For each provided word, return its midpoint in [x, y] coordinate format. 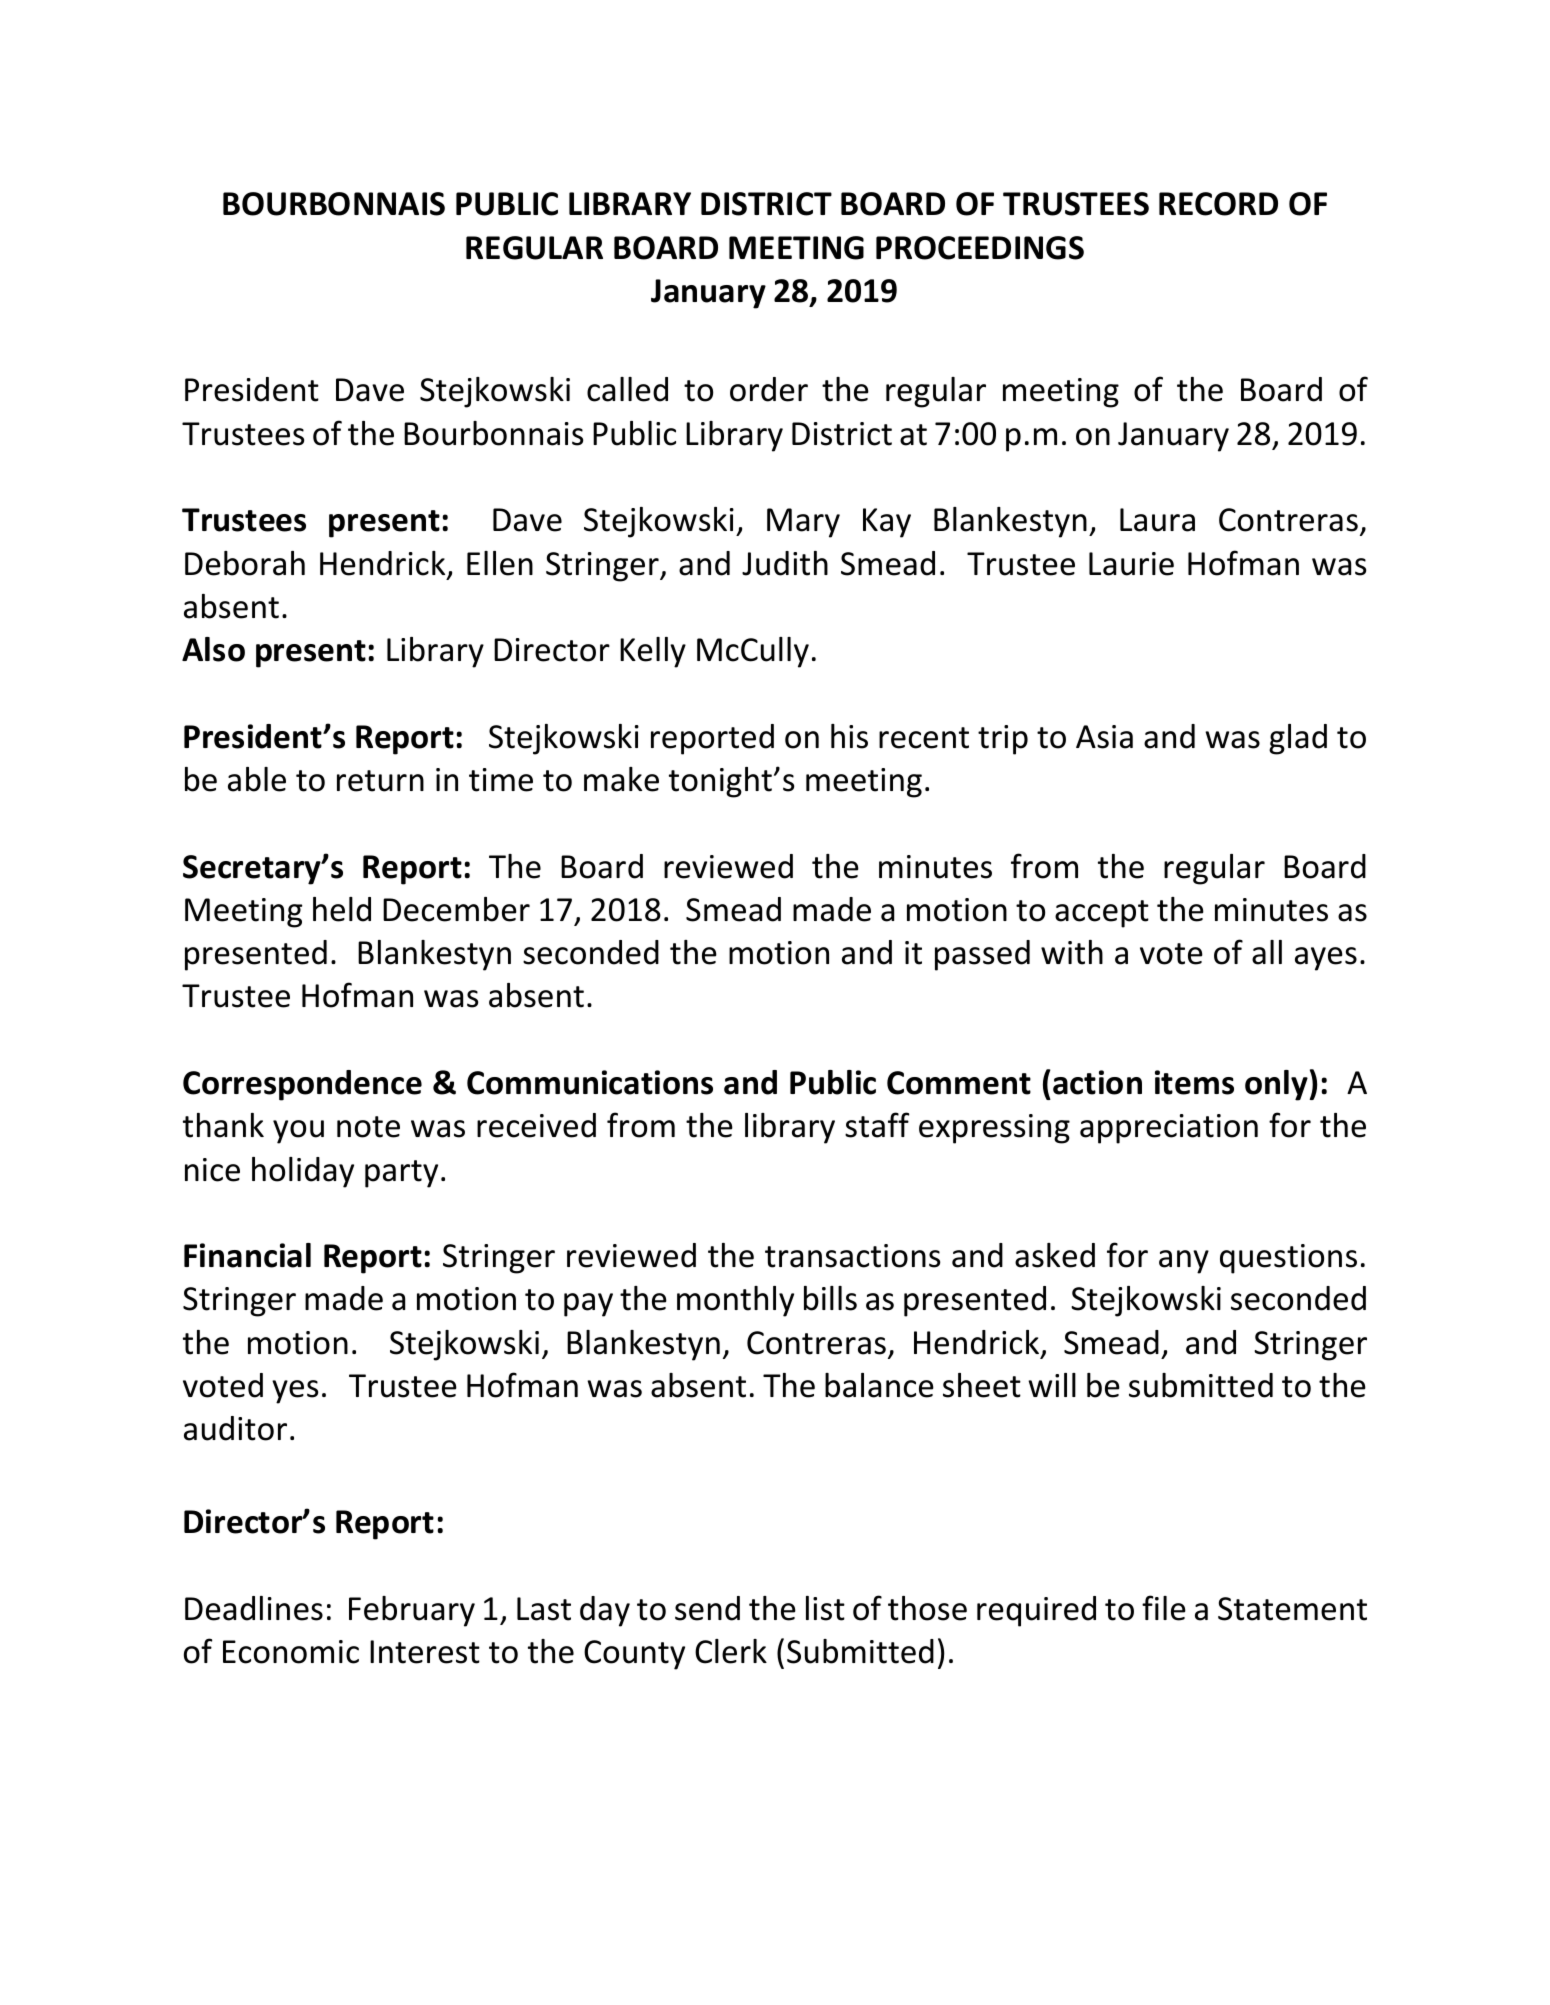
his [849, 736]
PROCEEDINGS [980, 248]
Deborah [245, 563]
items [1194, 1082]
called [627, 389]
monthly [735, 1301]
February [412, 1611]
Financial [247, 1255]
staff [877, 1125]
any [1184, 1262]
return [380, 781]
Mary [803, 523]
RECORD [1218, 204]
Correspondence [302, 1085]
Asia [1104, 737]
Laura [1157, 520]
